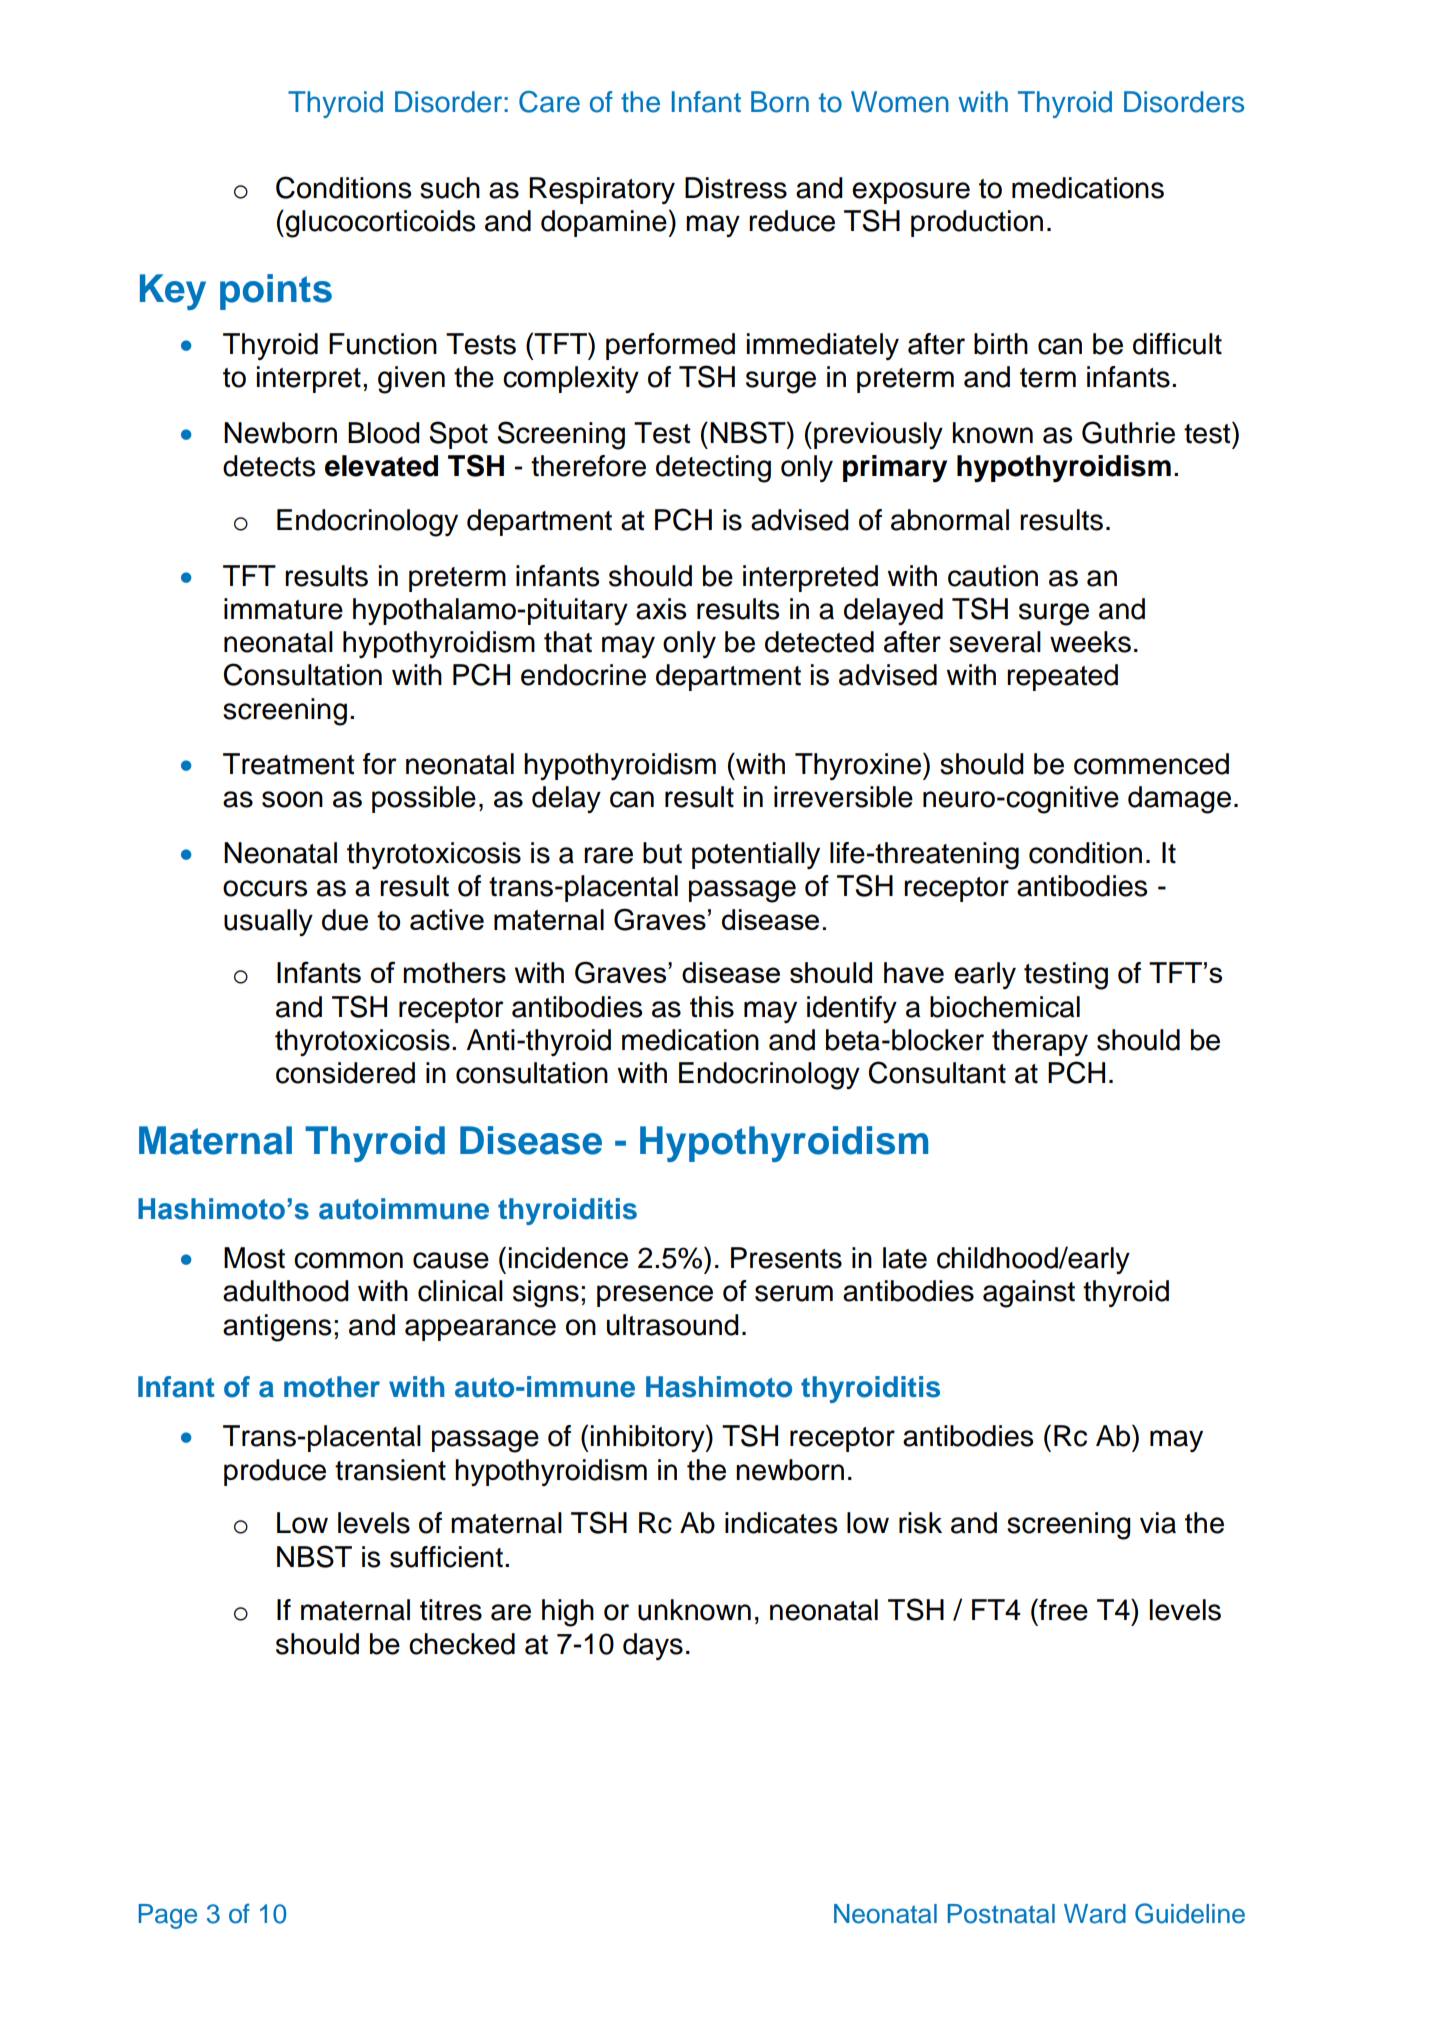  What do you see at coordinates (1040, 1042) in the screenshot?
I see `therapy` at bounding box center [1040, 1042].
